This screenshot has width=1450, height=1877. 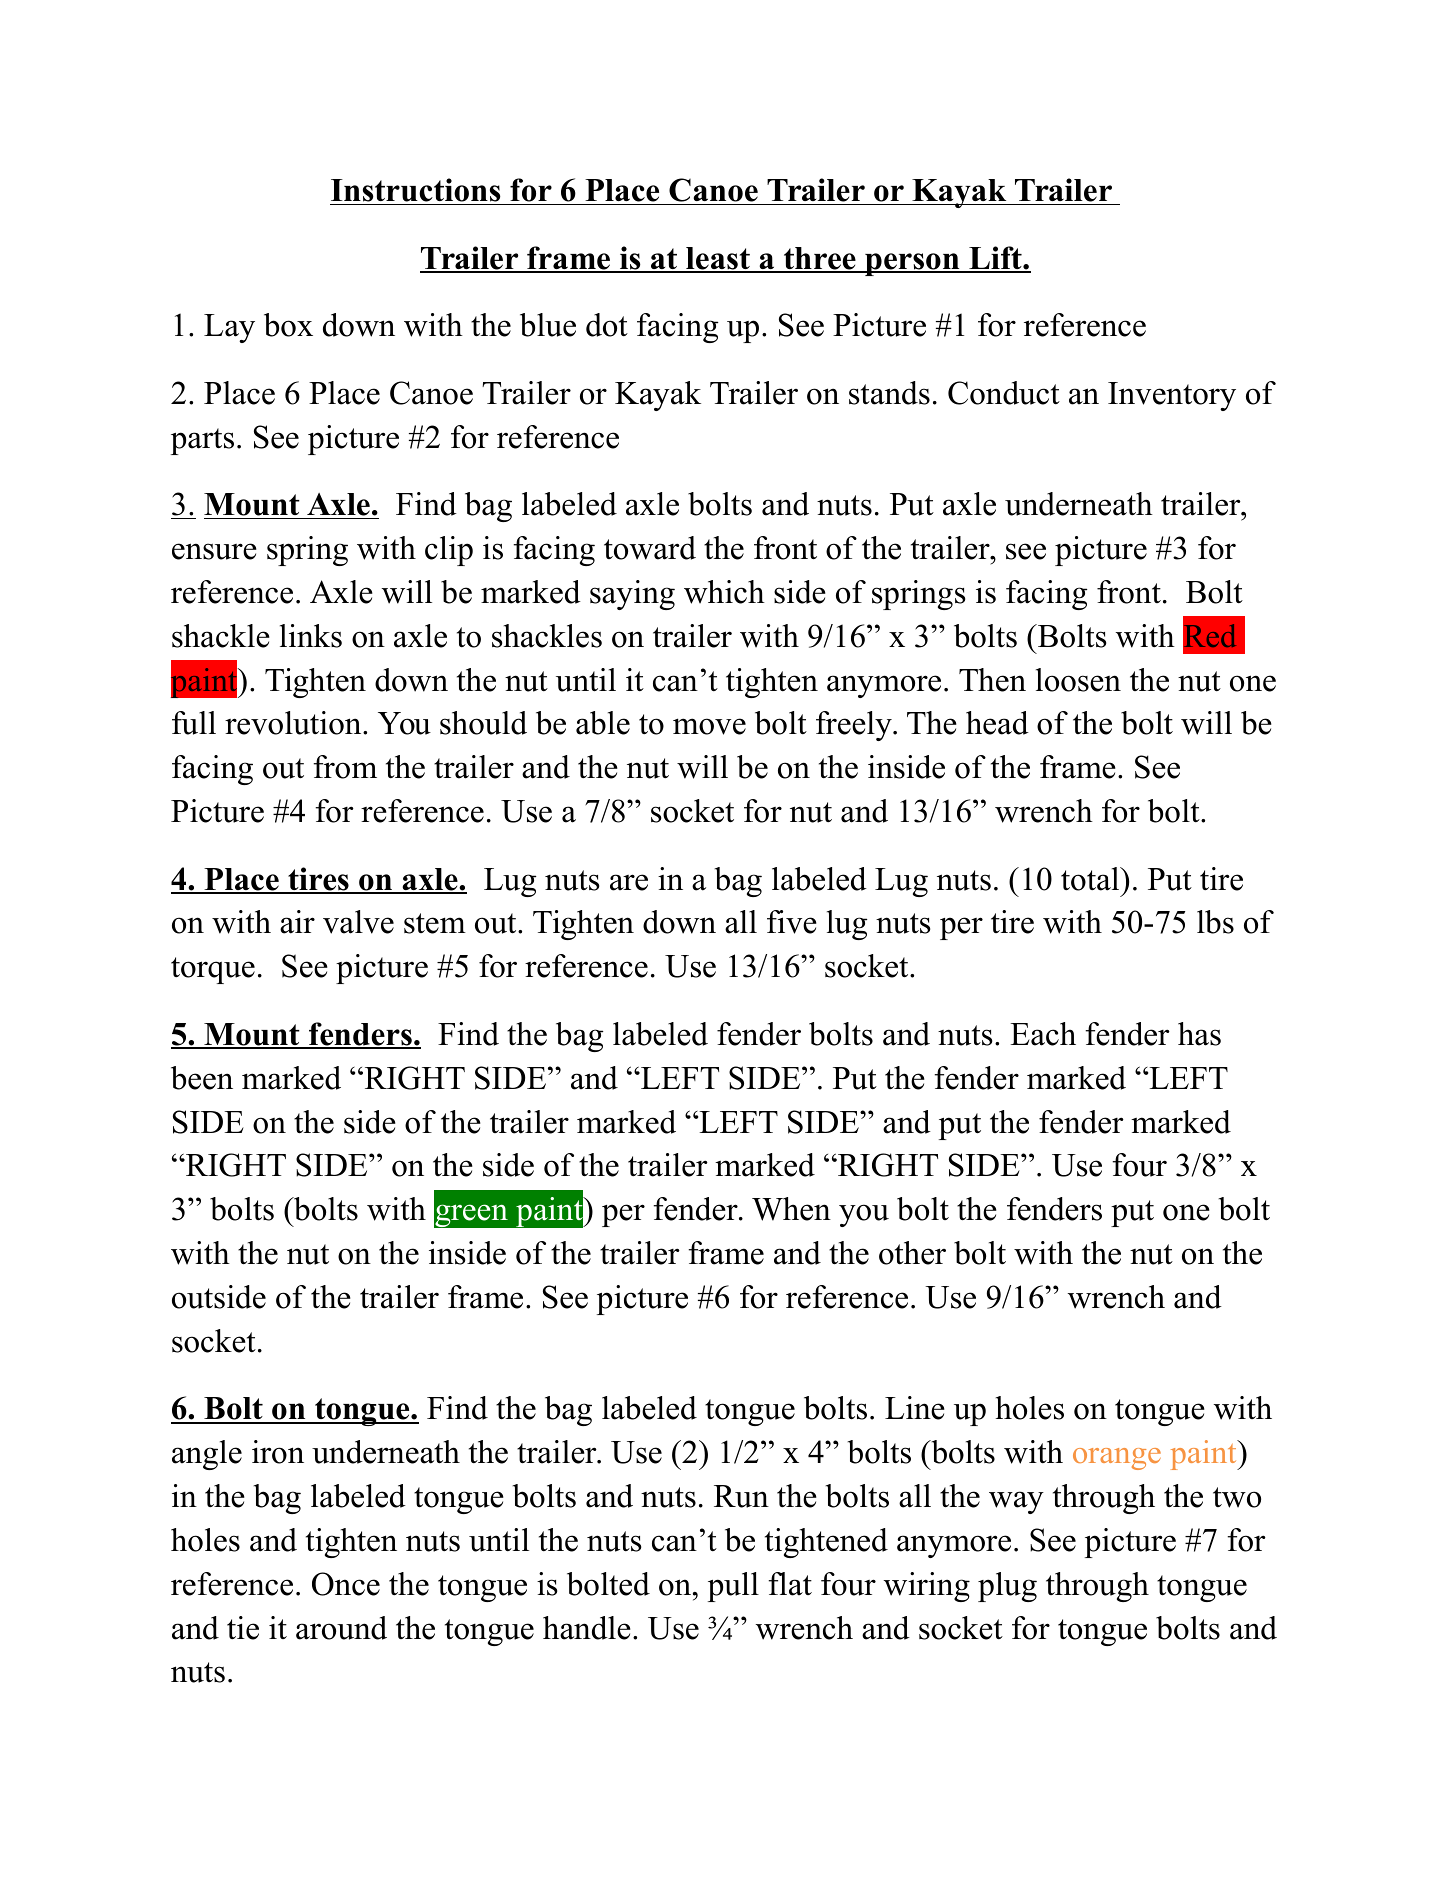 I want to click on least, so click(x=718, y=259).
